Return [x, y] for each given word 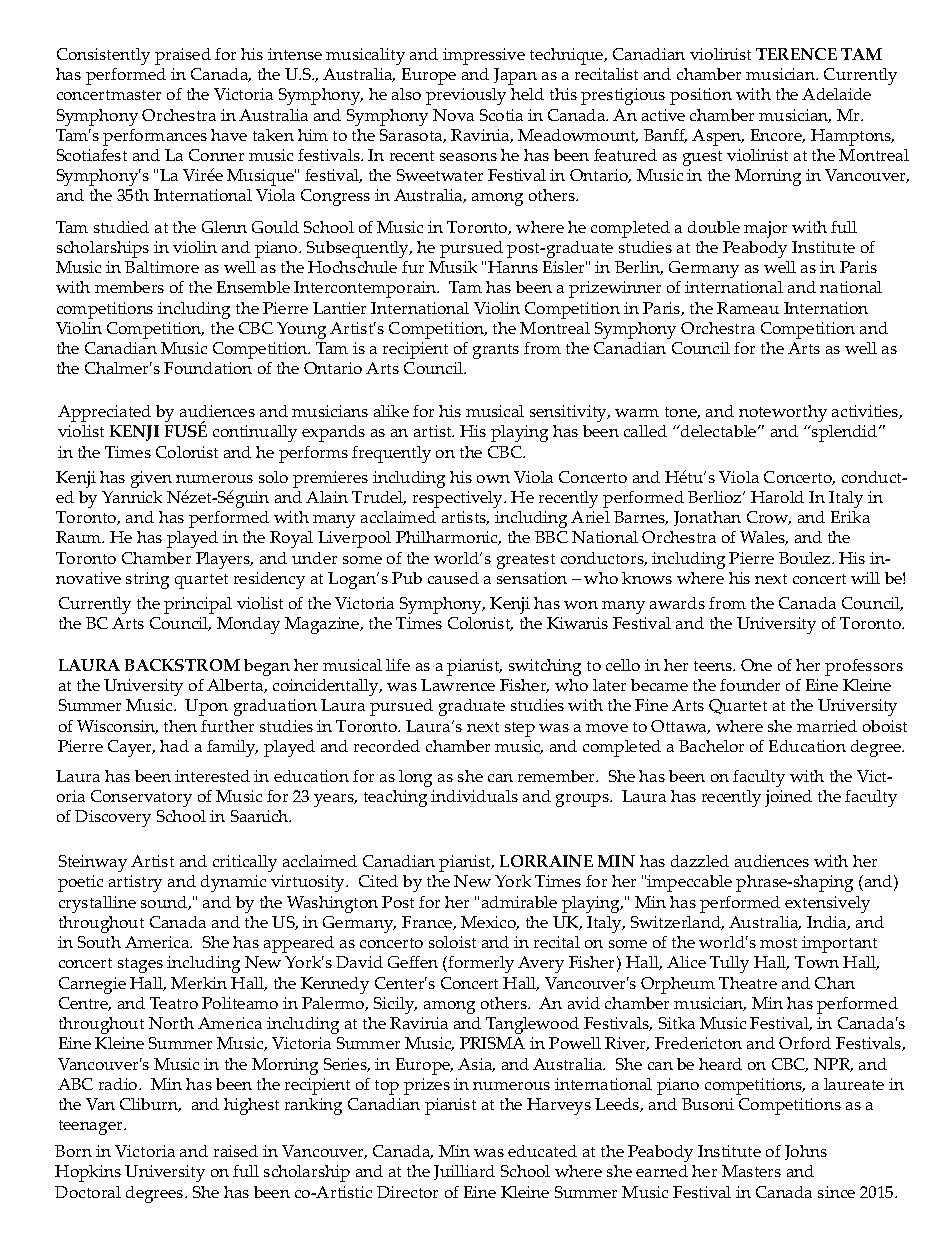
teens [714, 666]
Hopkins [88, 1173]
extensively [827, 904]
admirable [519, 902]
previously [466, 96]
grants [496, 351]
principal [198, 605]
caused [453, 578]
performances [155, 137]
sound [165, 903]
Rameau [748, 308]
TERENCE [796, 54]
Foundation [208, 368]
